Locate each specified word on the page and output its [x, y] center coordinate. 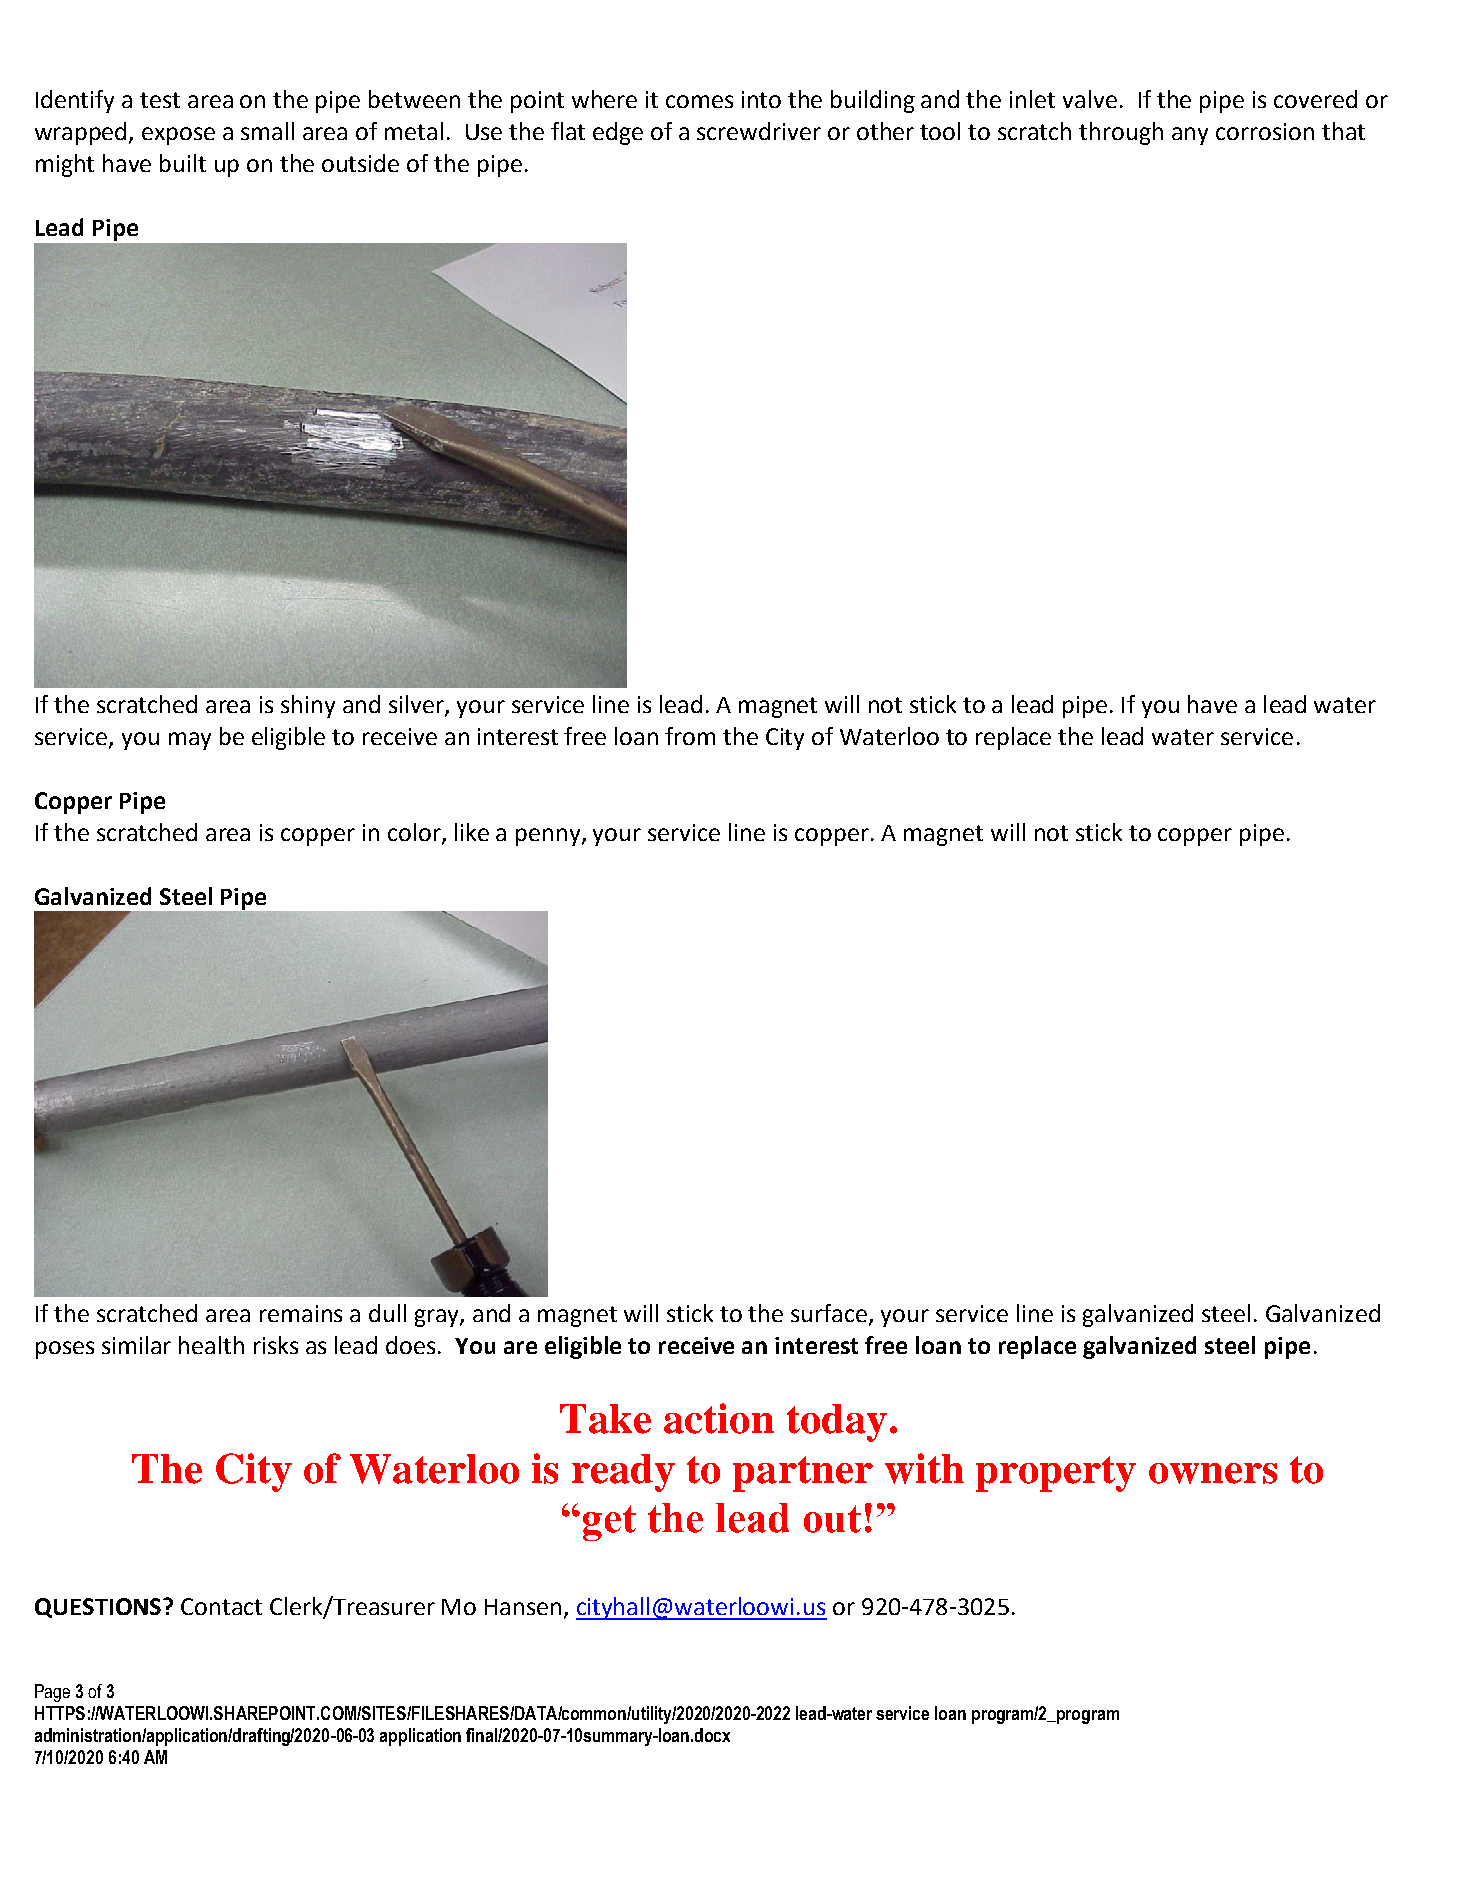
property [1056, 1474]
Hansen [523, 1607]
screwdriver [759, 131]
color [415, 833]
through [1121, 133]
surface [830, 1314]
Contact [221, 1606]
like [472, 832]
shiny [308, 706]
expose [178, 136]
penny [549, 837]
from [690, 736]
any [1190, 136]
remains [301, 1313]
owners [1213, 1473]
